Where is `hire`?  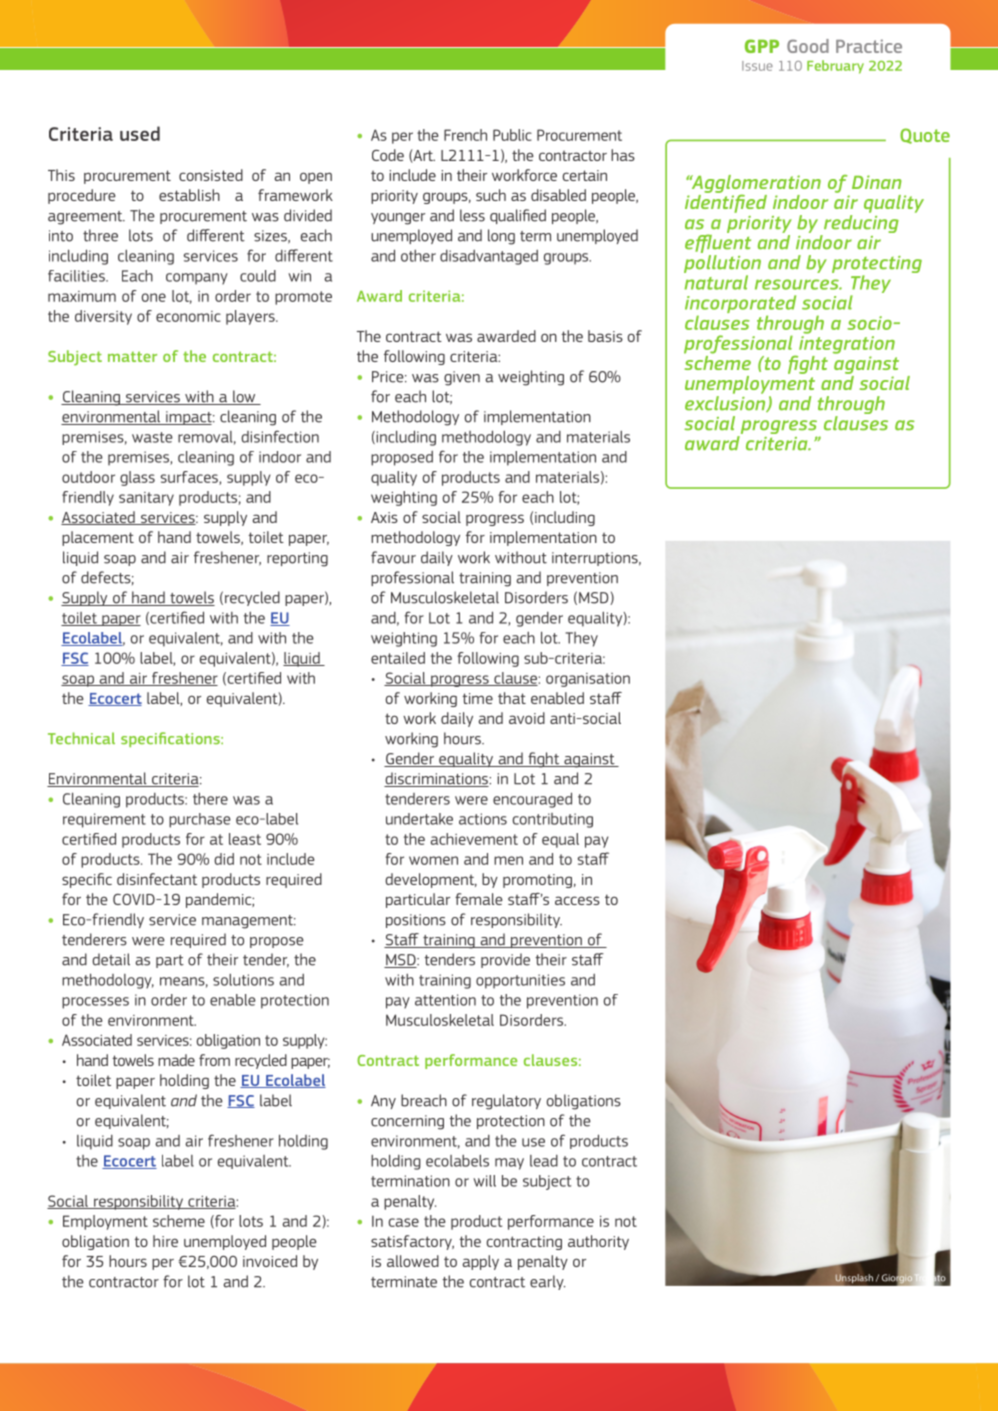 hire is located at coordinates (165, 1241).
